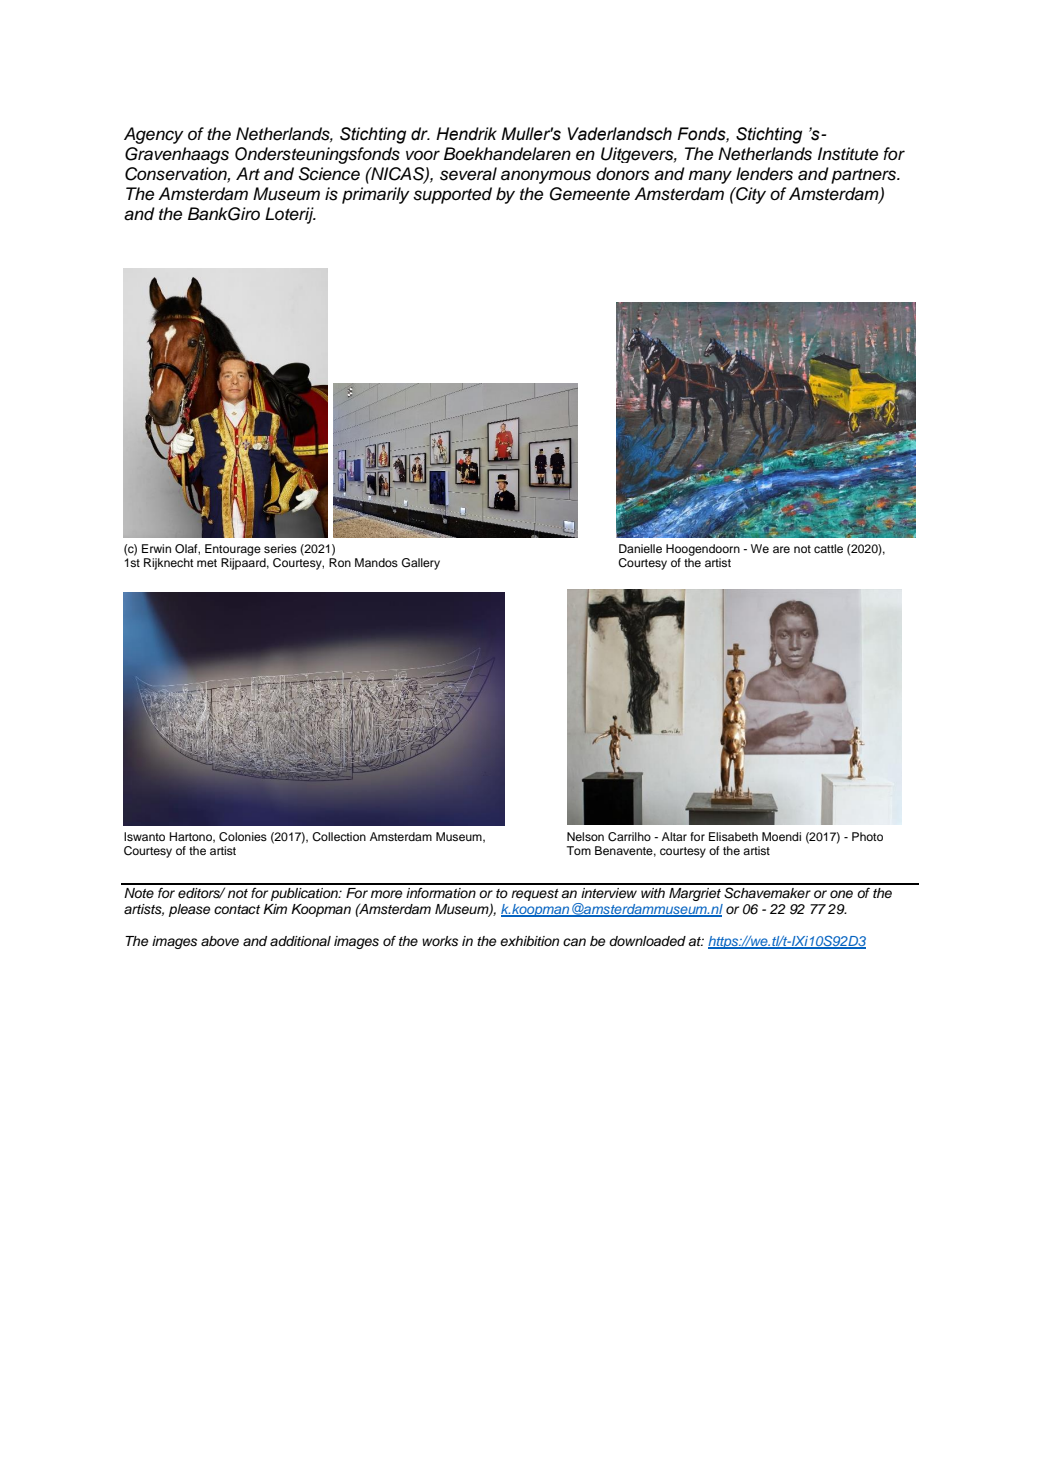 The width and height of the screenshot is (1040, 1470). What do you see at coordinates (764, 174) in the screenshot?
I see `lenders` at bounding box center [764, 174].
